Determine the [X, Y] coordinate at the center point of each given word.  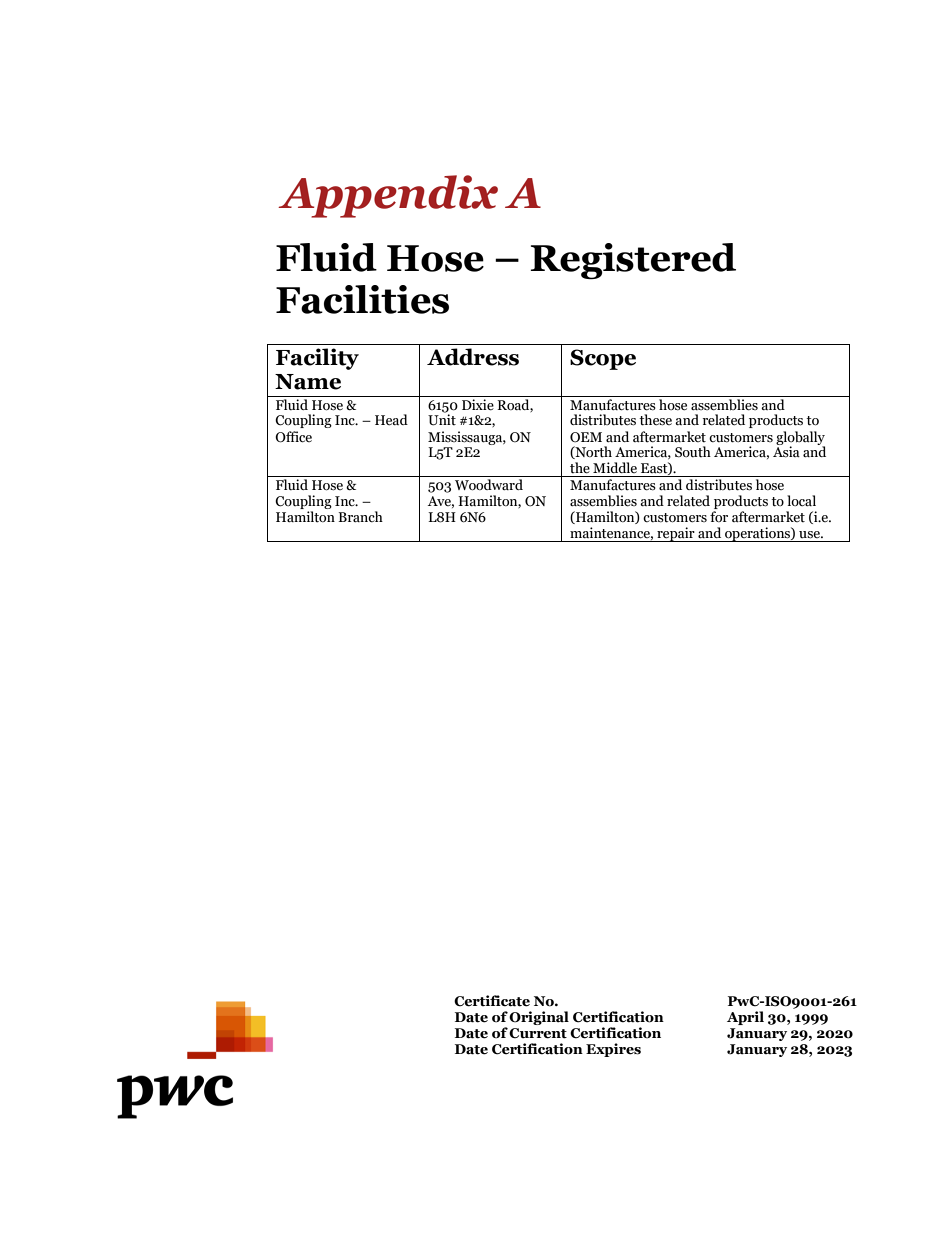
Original [539, 1018]
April [745, 1018]
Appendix [388, 196]
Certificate [492, 1001]
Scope [603, 359]
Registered [633, 261]
